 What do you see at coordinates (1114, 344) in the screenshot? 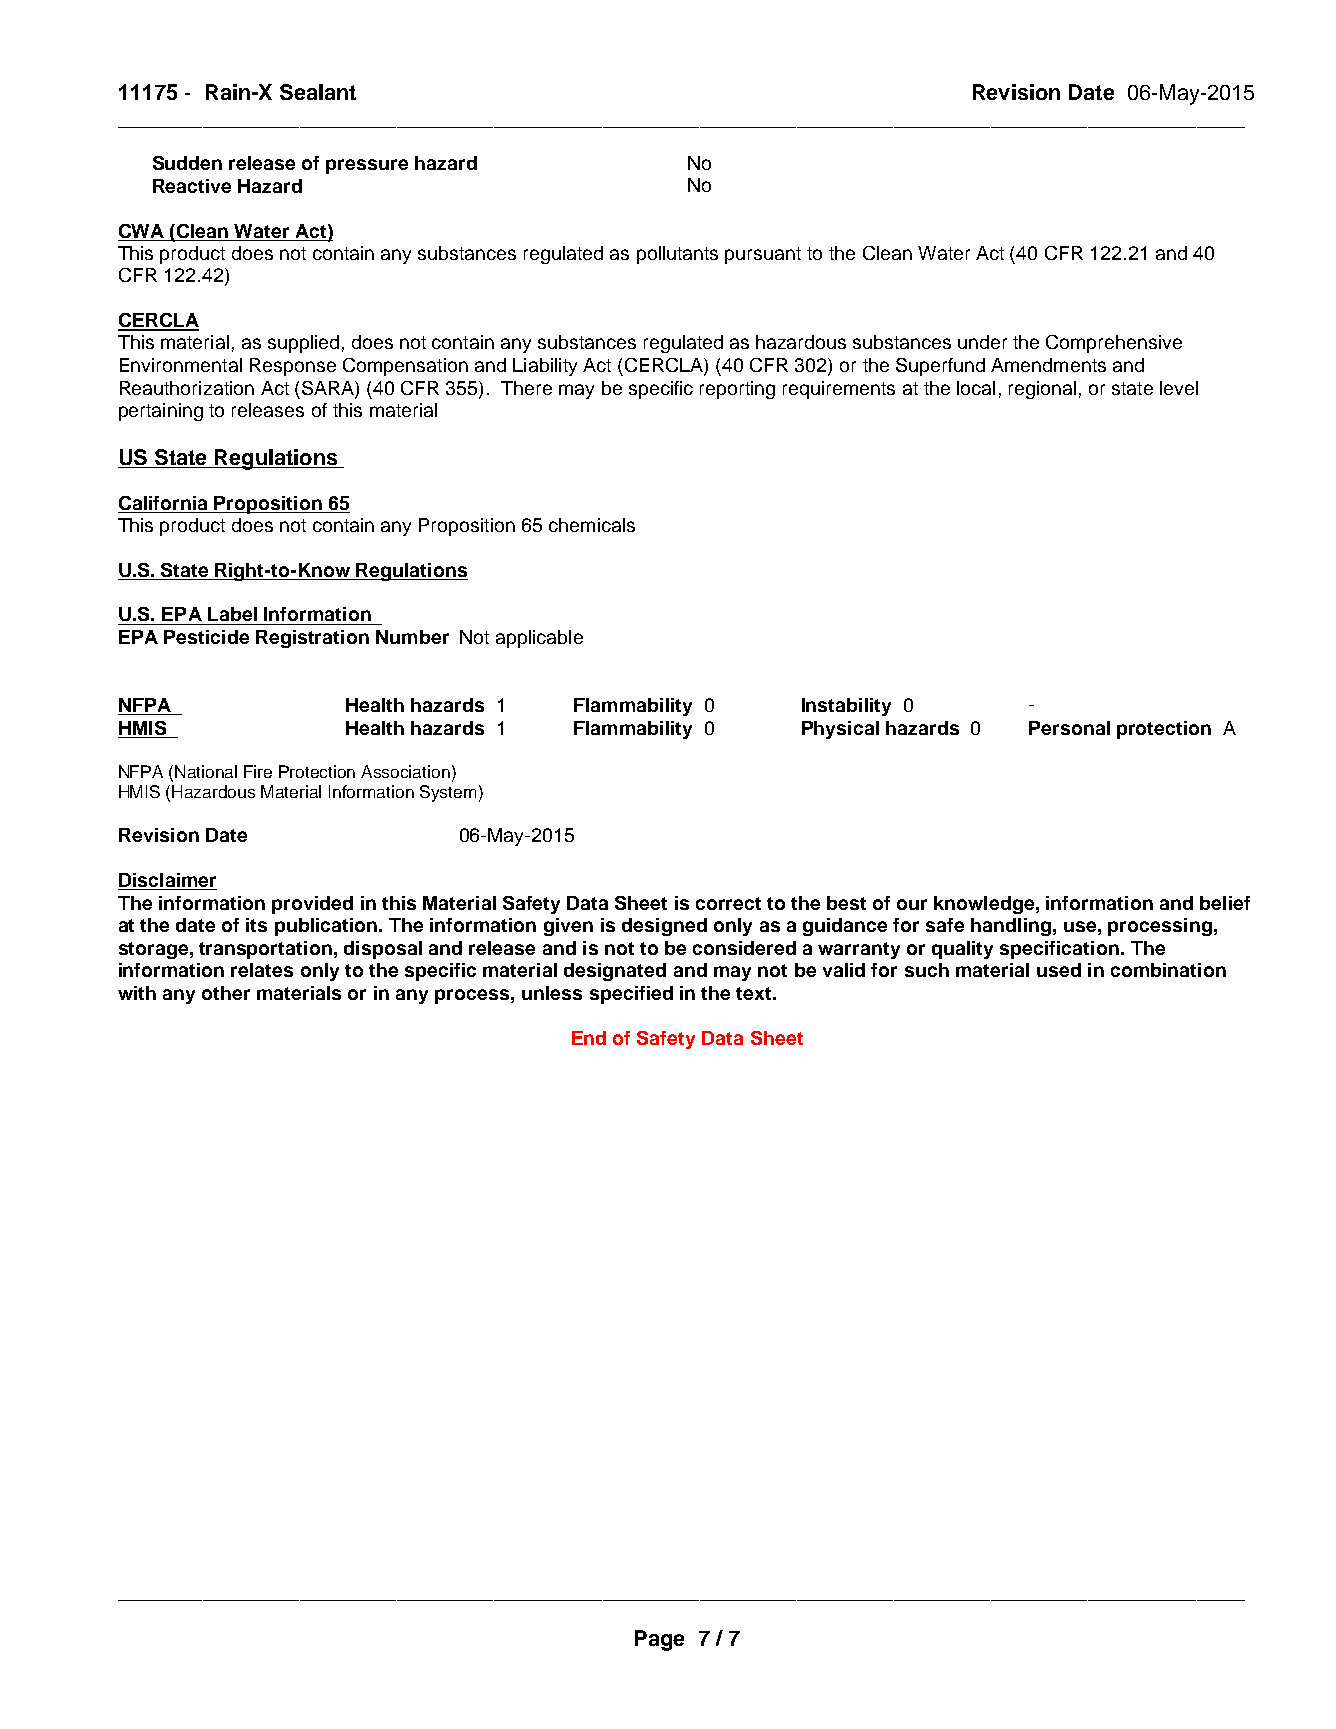
I see `Comprehensive` at bounding box center [1114, 344].
